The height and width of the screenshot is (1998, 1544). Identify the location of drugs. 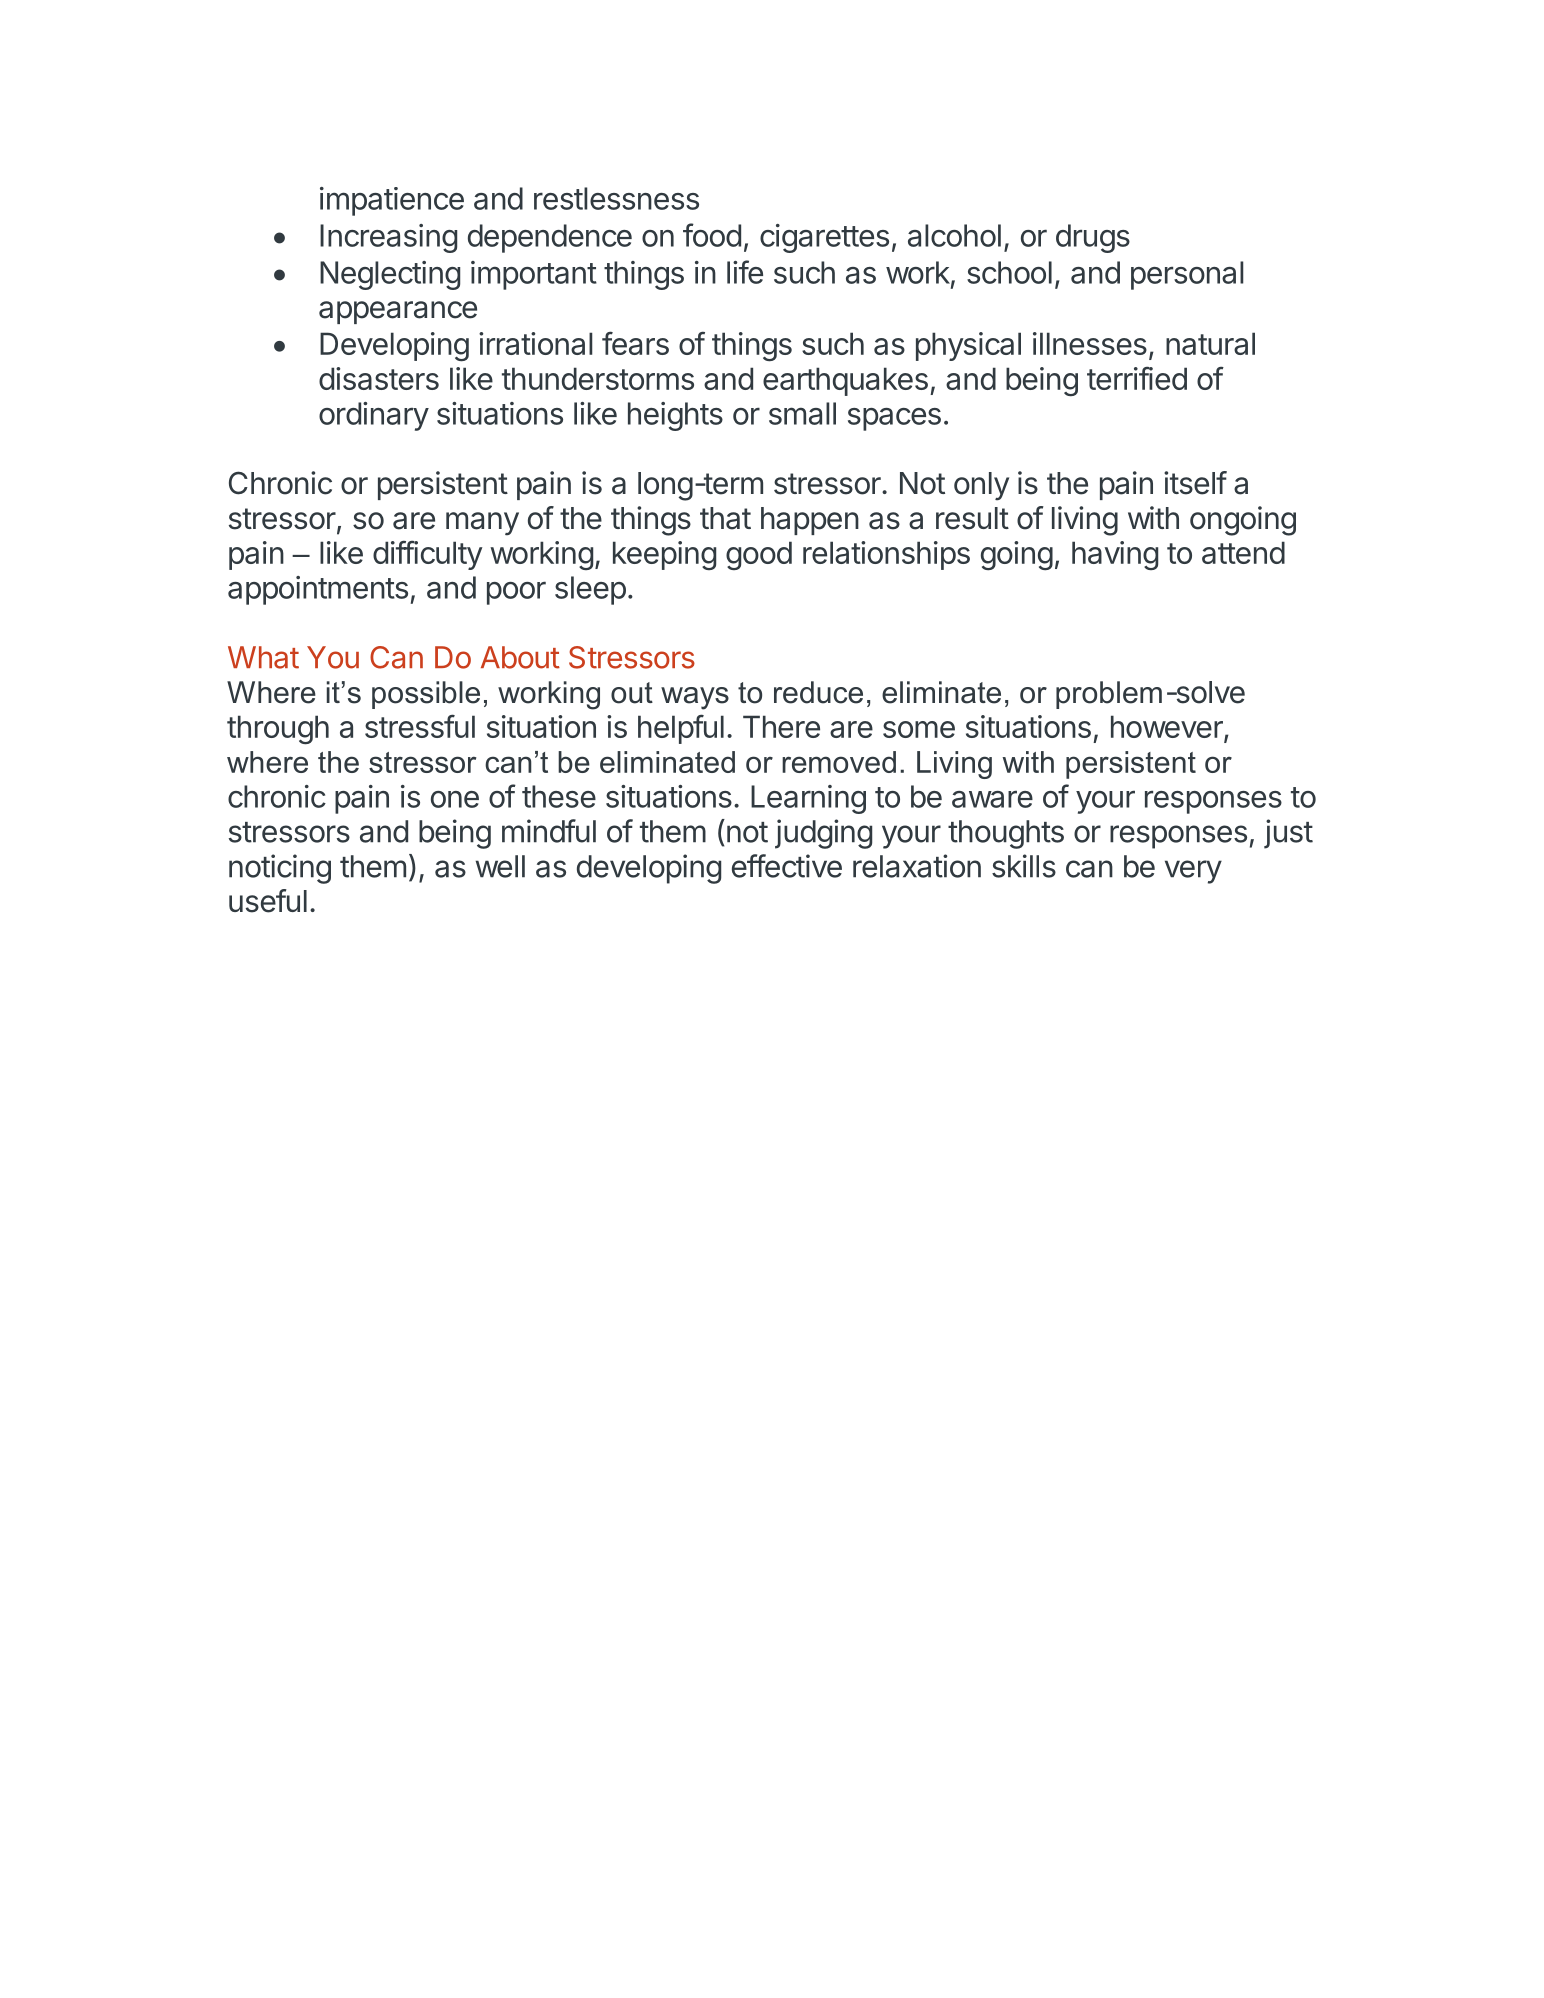
(1093, 238).
